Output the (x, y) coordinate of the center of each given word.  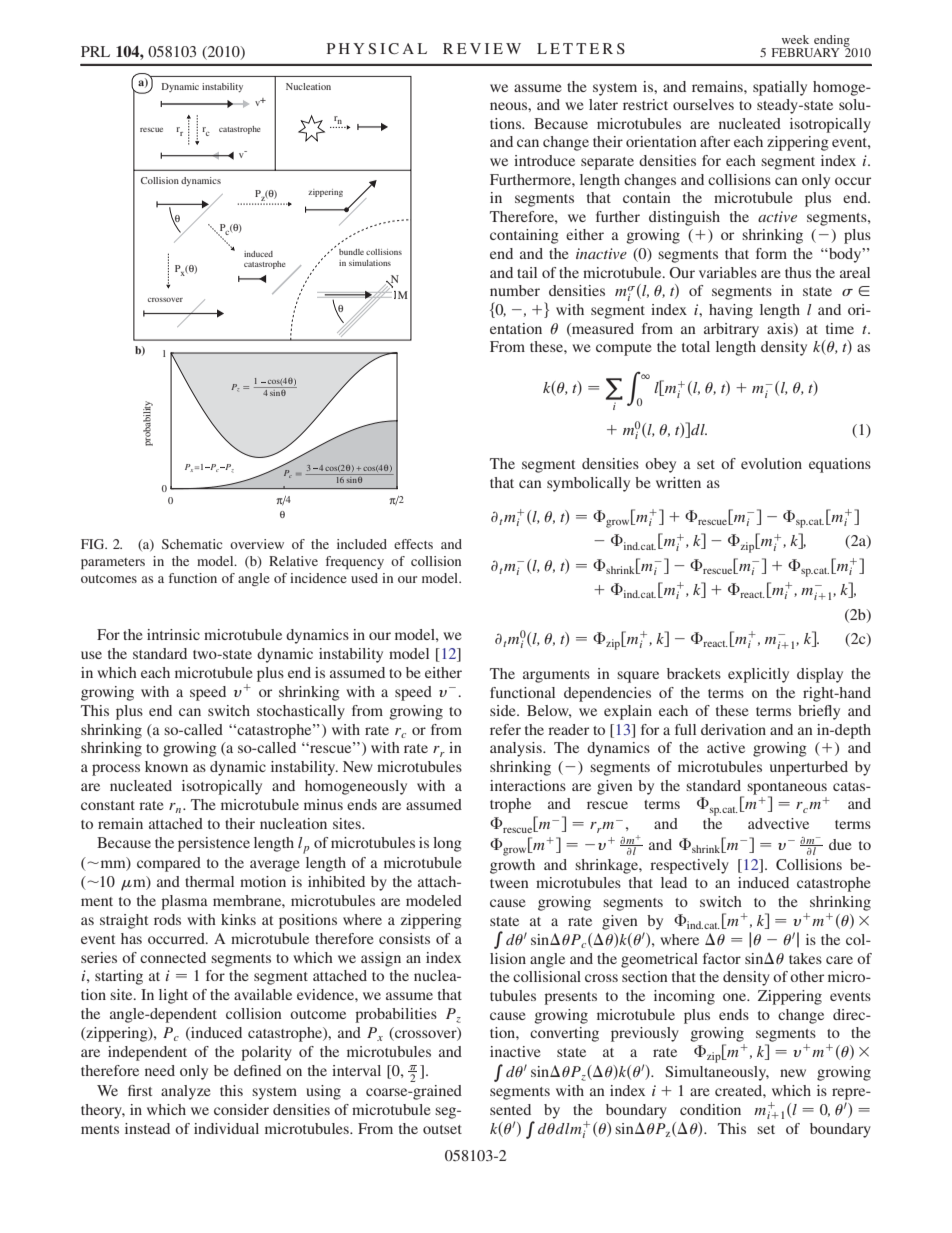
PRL (95, 51)
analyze (185, 1092)
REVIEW (482, 48)
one (735, 997)
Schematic (192, 544)
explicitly (758, 675)
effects (413, 544)
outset (442, 1129)
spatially (780, 88)
